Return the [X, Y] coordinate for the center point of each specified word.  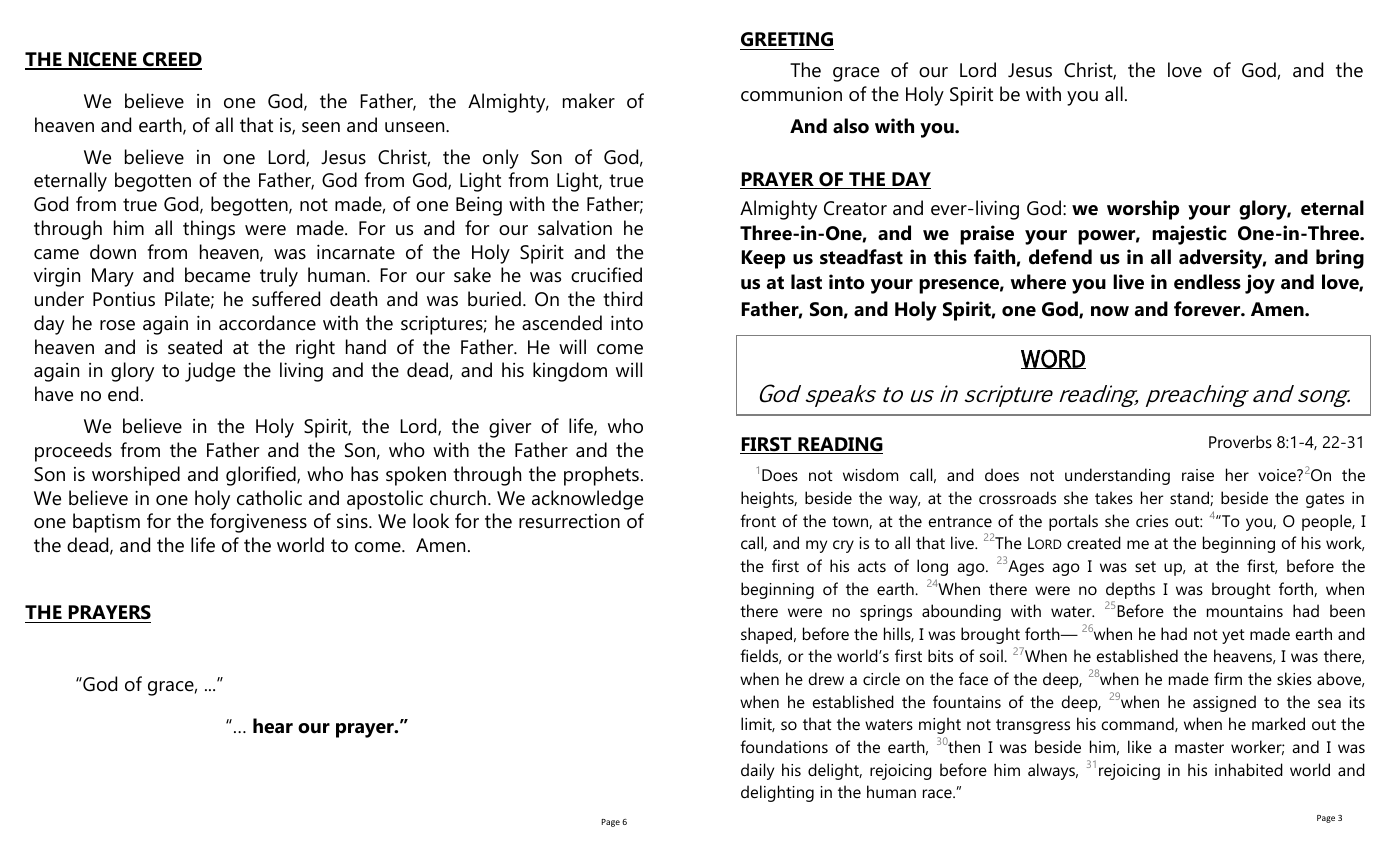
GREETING [787, 41]
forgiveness [258, 523]
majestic [1189, 235]
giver [510, 428]
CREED [171, 60]
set [1145, 566]
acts [872, 566]
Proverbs [1240, 441]
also [851, 126]
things [209, 230]
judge [210, 372]
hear [273, 726]
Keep [763, 259]
